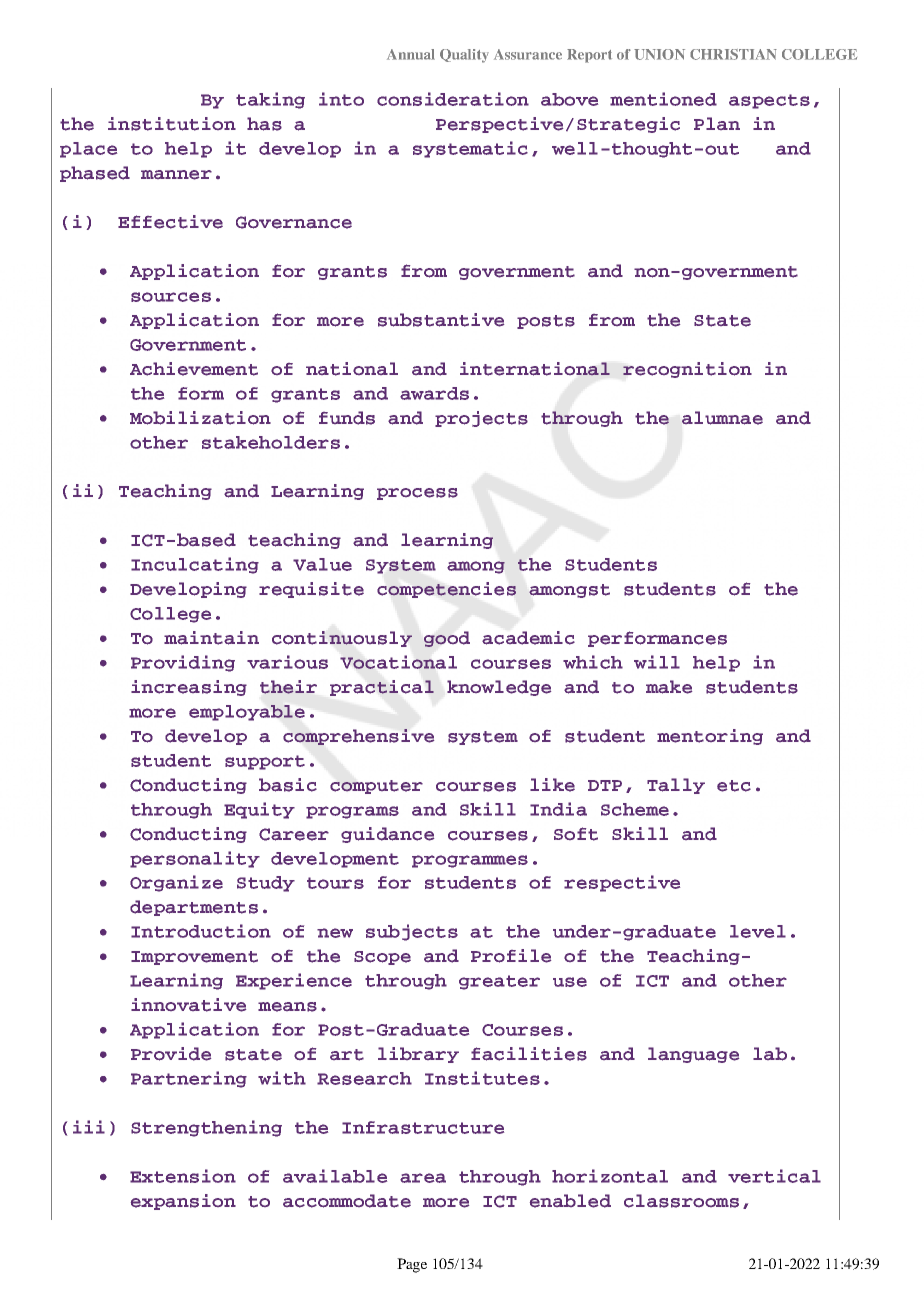 Image resolution: width=924 pixels, height=1308 pixels. What do you see at coordinates (183, 1202) in the screenshot?
I see `expansion` at bounding box center [183, 1202].
